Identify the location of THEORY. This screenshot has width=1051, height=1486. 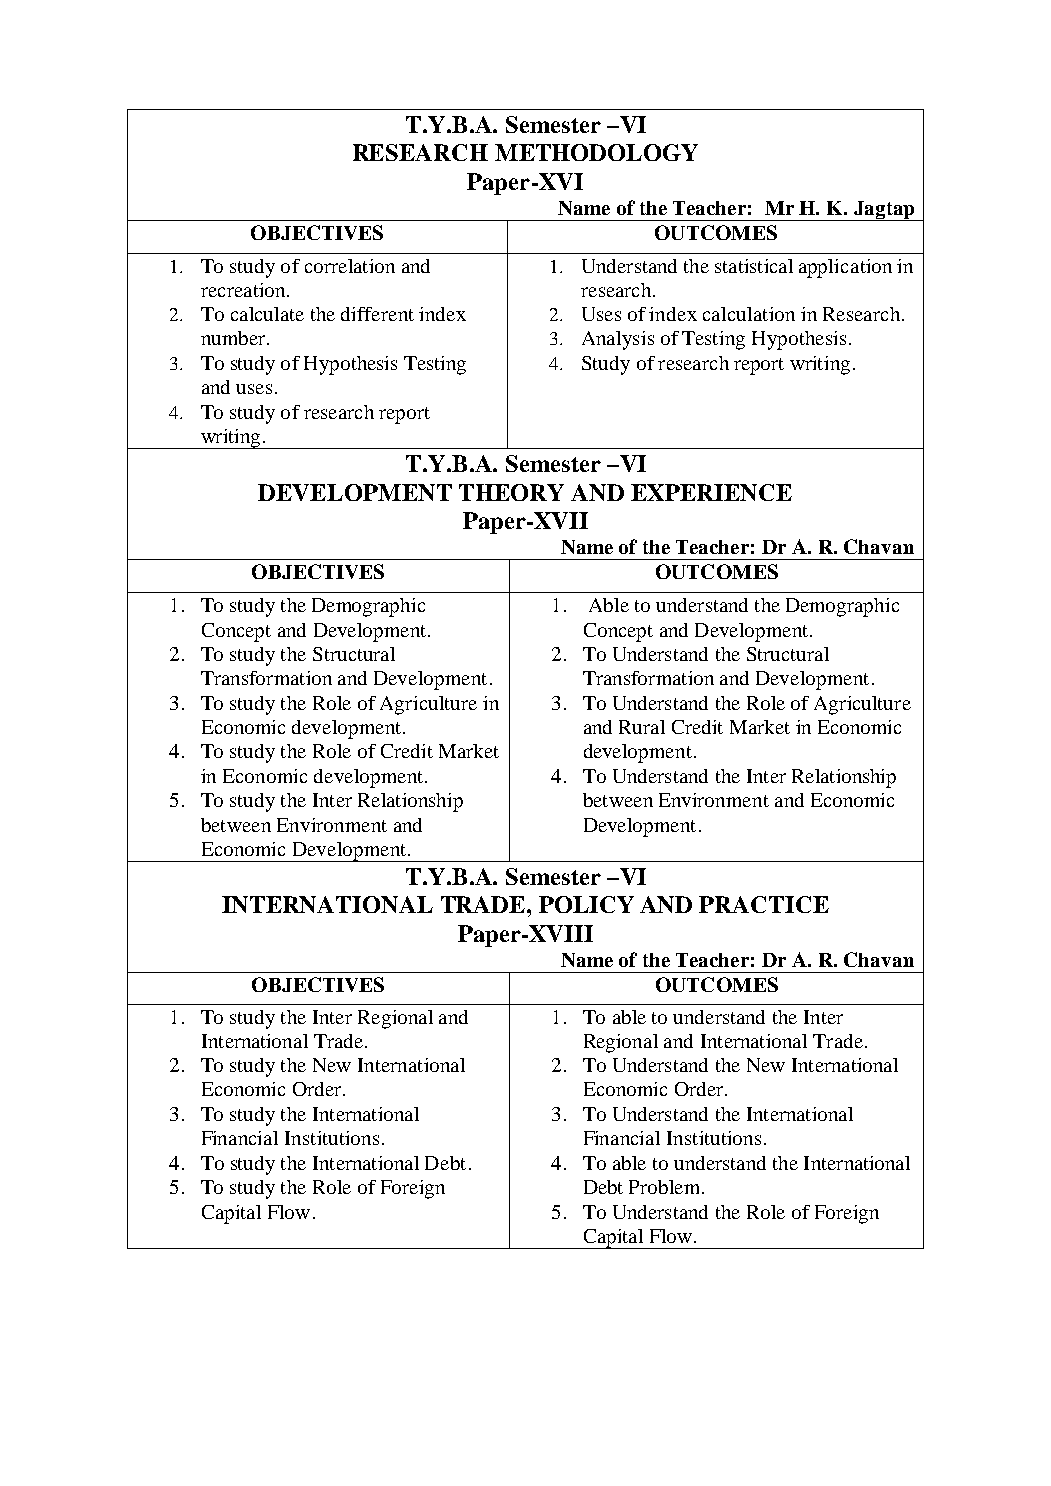
(511, 492).
